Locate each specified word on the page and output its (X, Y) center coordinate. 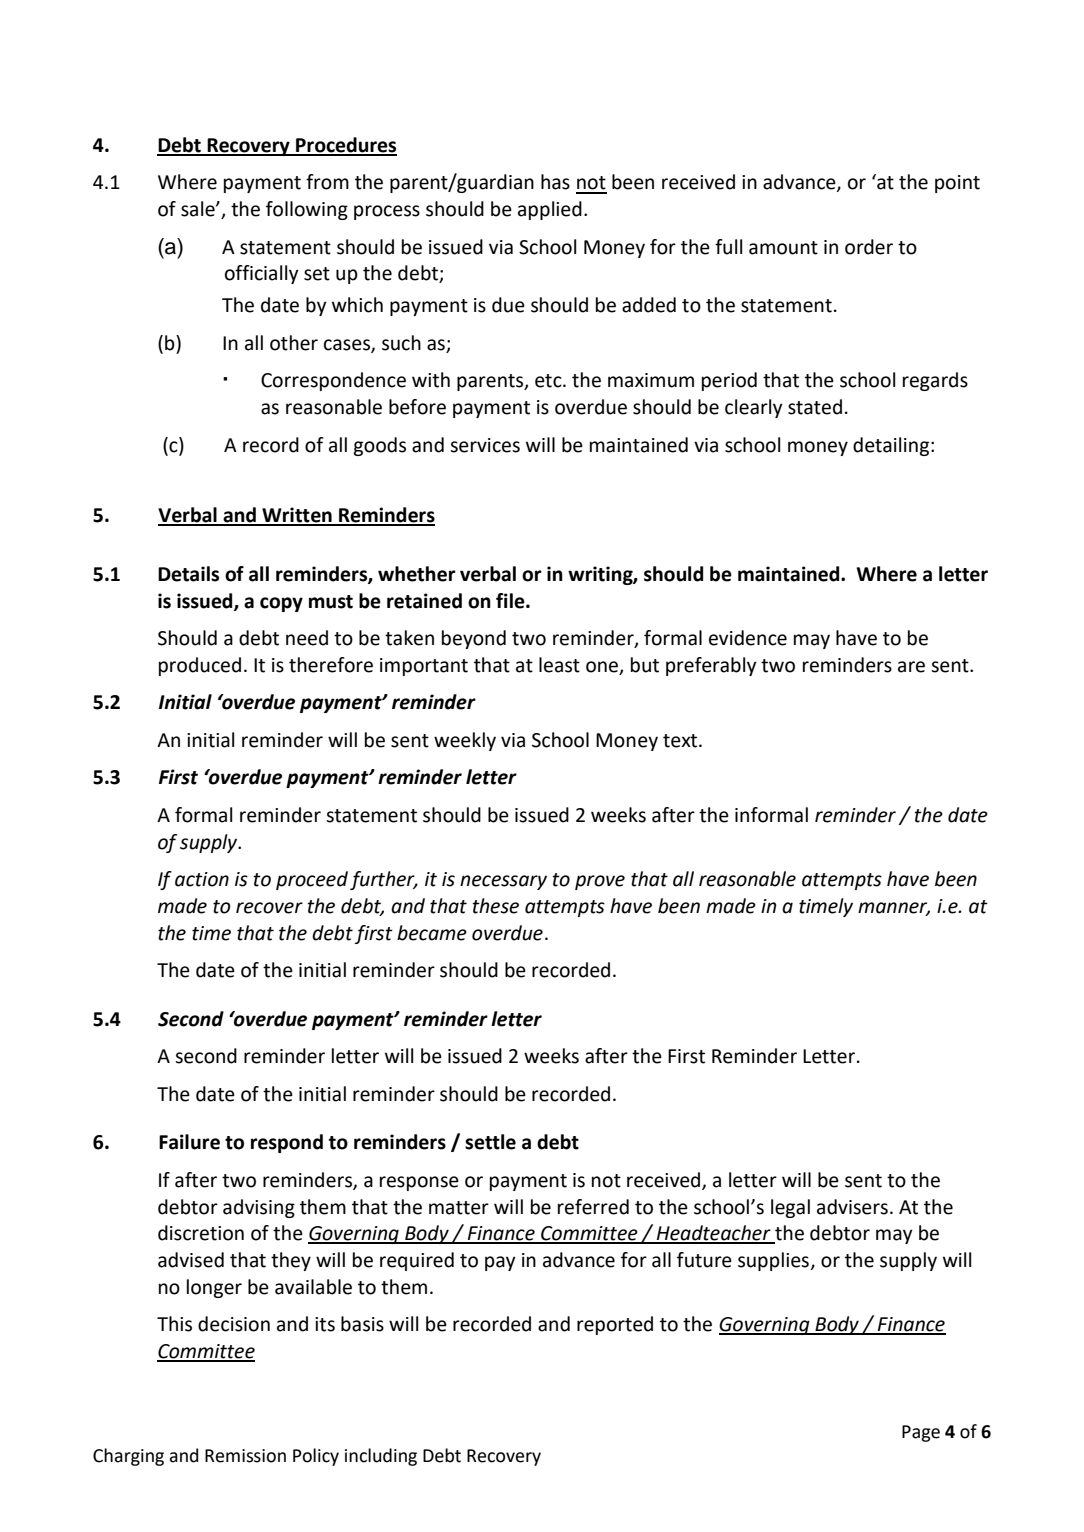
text (681, 741)
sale (199, 209)
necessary (503, 882)
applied (550, 210)
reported (615, 1325)
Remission (245, 1456)
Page (921, 1433)
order (869, 247)
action (202, 879)
